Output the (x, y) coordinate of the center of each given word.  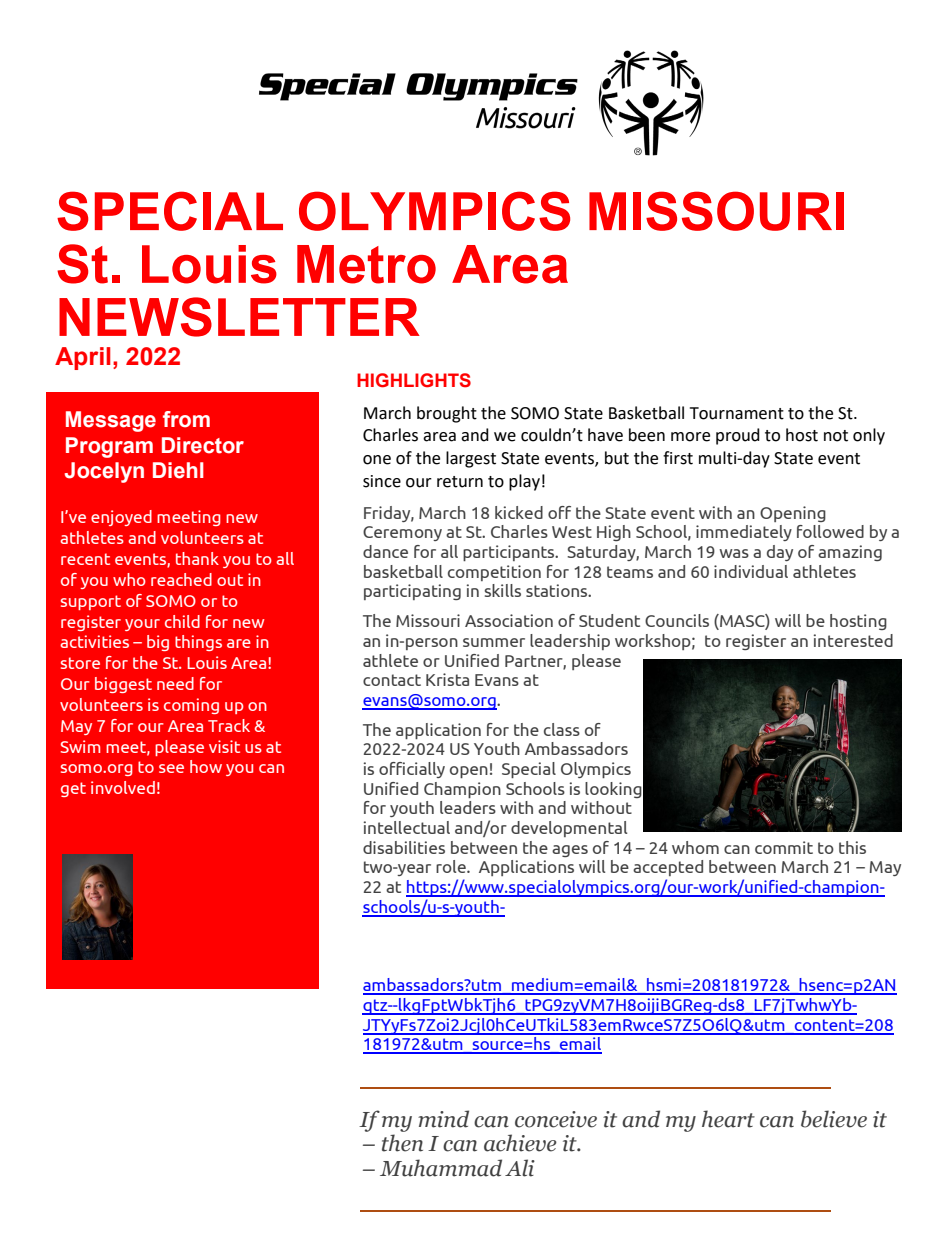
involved (123, 787)
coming (191, 706)
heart (728, 1119)
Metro (366, 264)
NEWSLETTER (239, 317)
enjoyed (121, 518)
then (402, 1143)
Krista (447, 679)
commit (784, 847)
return (460, 482)
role (452, 866)
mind (443, 1119)
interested (853, 640)
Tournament (737, 413)
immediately (744, 533)
